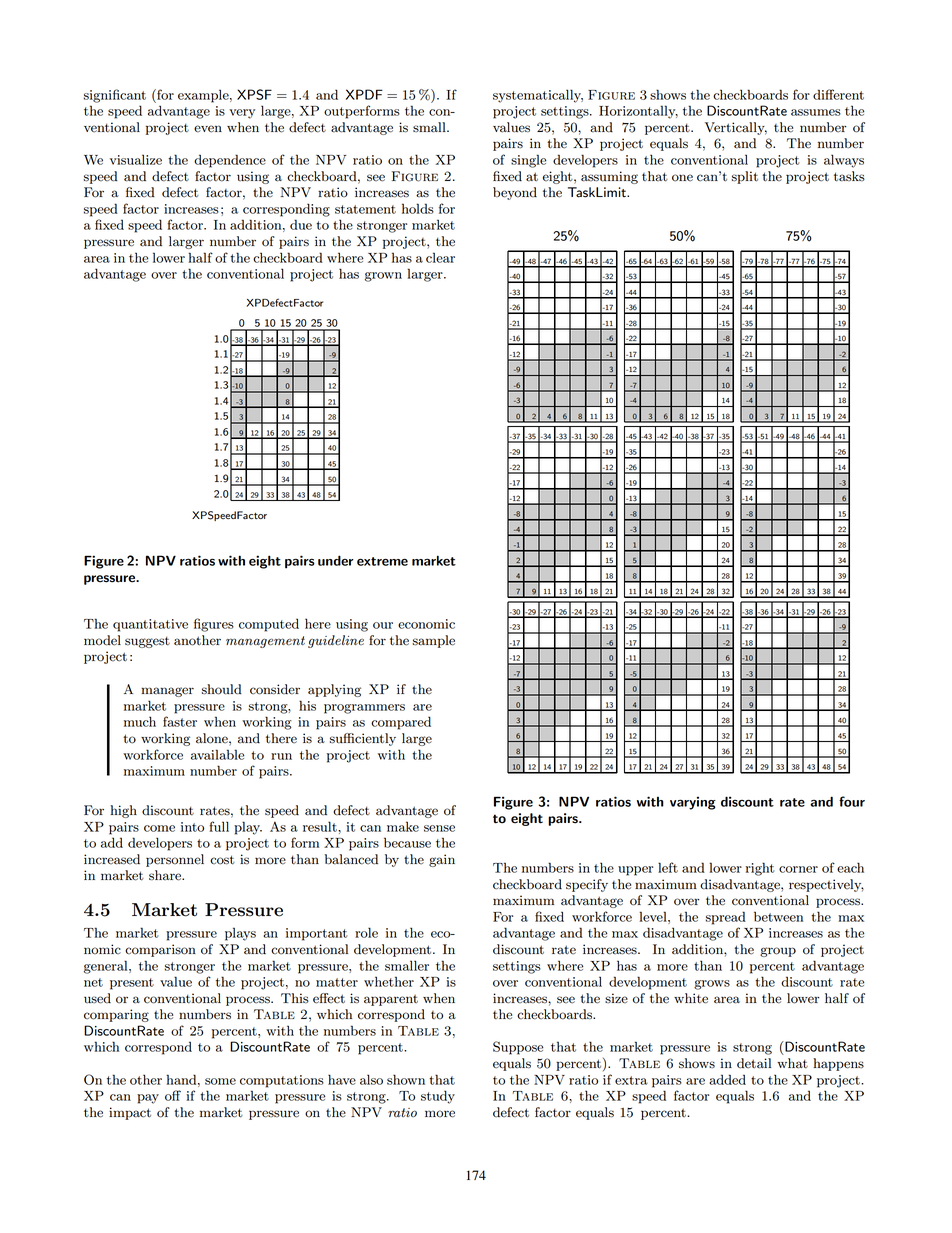 This document has height=1233, width=952. I want to click on some, so click(220, 1081).
